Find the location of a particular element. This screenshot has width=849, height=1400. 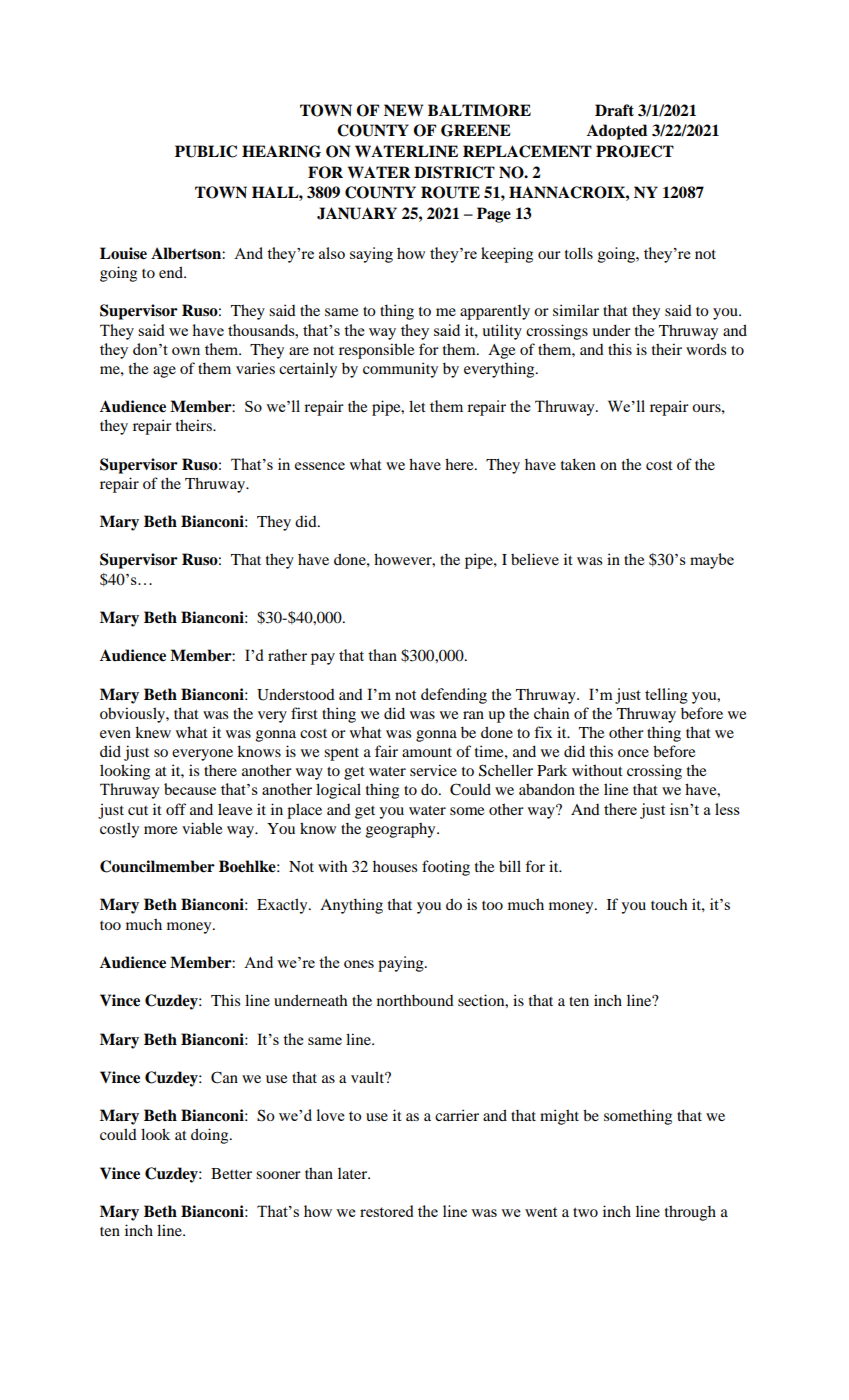

words is located at coordinates (706, 349).
